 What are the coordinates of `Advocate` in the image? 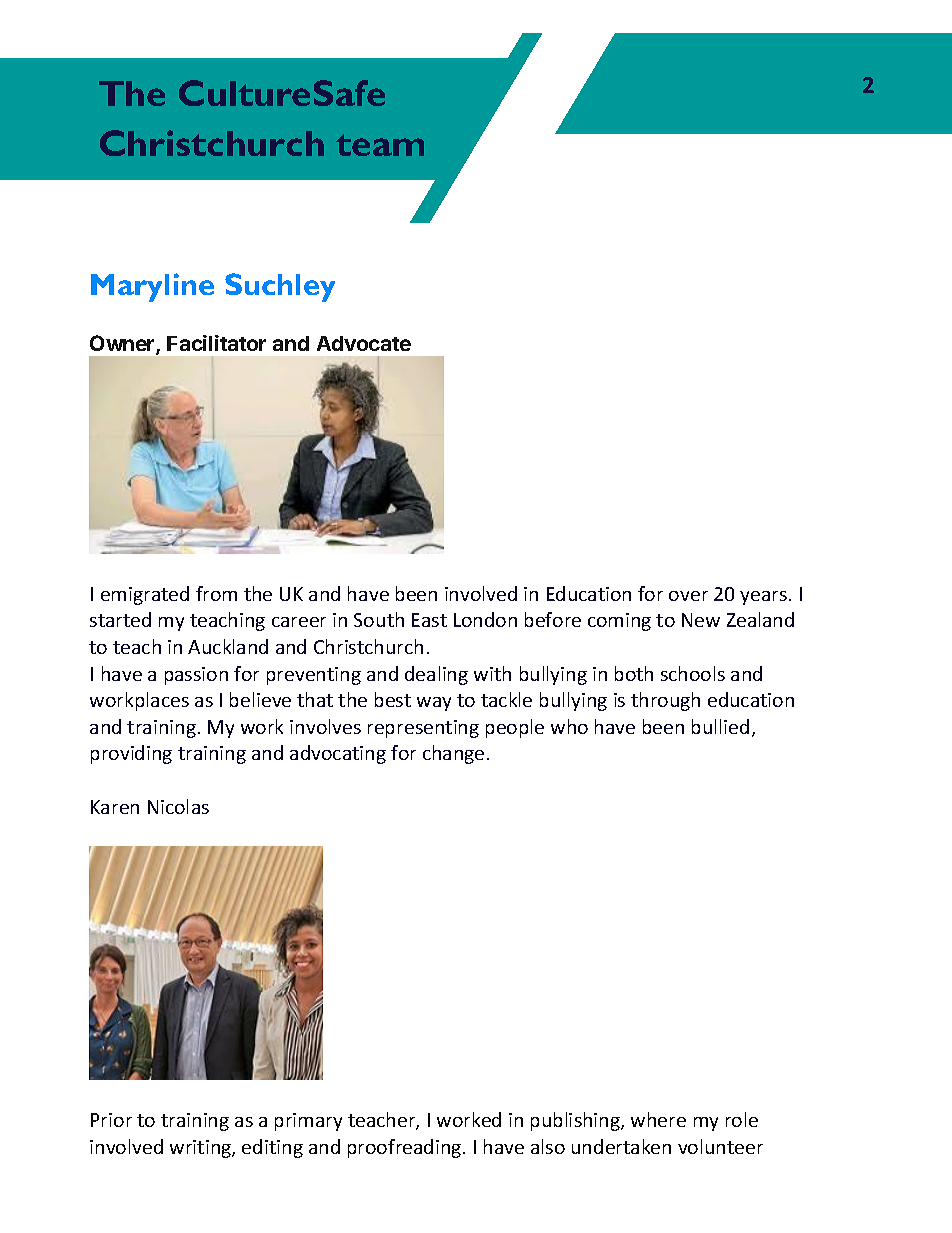 It's located at (364, 343).
